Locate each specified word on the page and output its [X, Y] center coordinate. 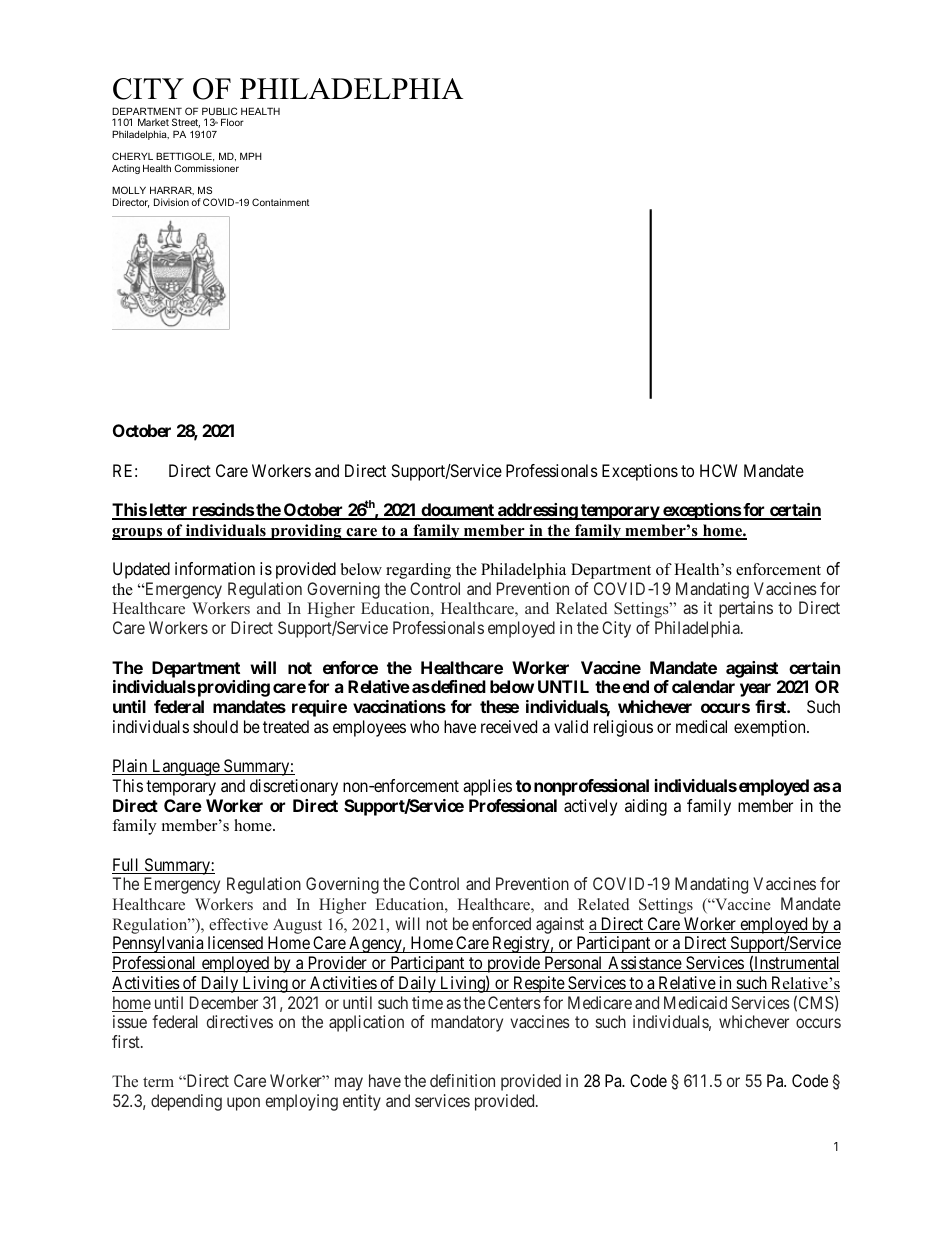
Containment [280, 202]
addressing [537, 511]
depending [186, 1102]
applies [487, 787]
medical [701, 726]
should [215, 726]
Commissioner [206, 168]
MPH [251, 156]
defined [457, 686]
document [457, 511]
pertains [746, 609]
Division [171, 202]
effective [238, 924]
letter [168, 511]
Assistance [644, 964]
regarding [418, 571]
